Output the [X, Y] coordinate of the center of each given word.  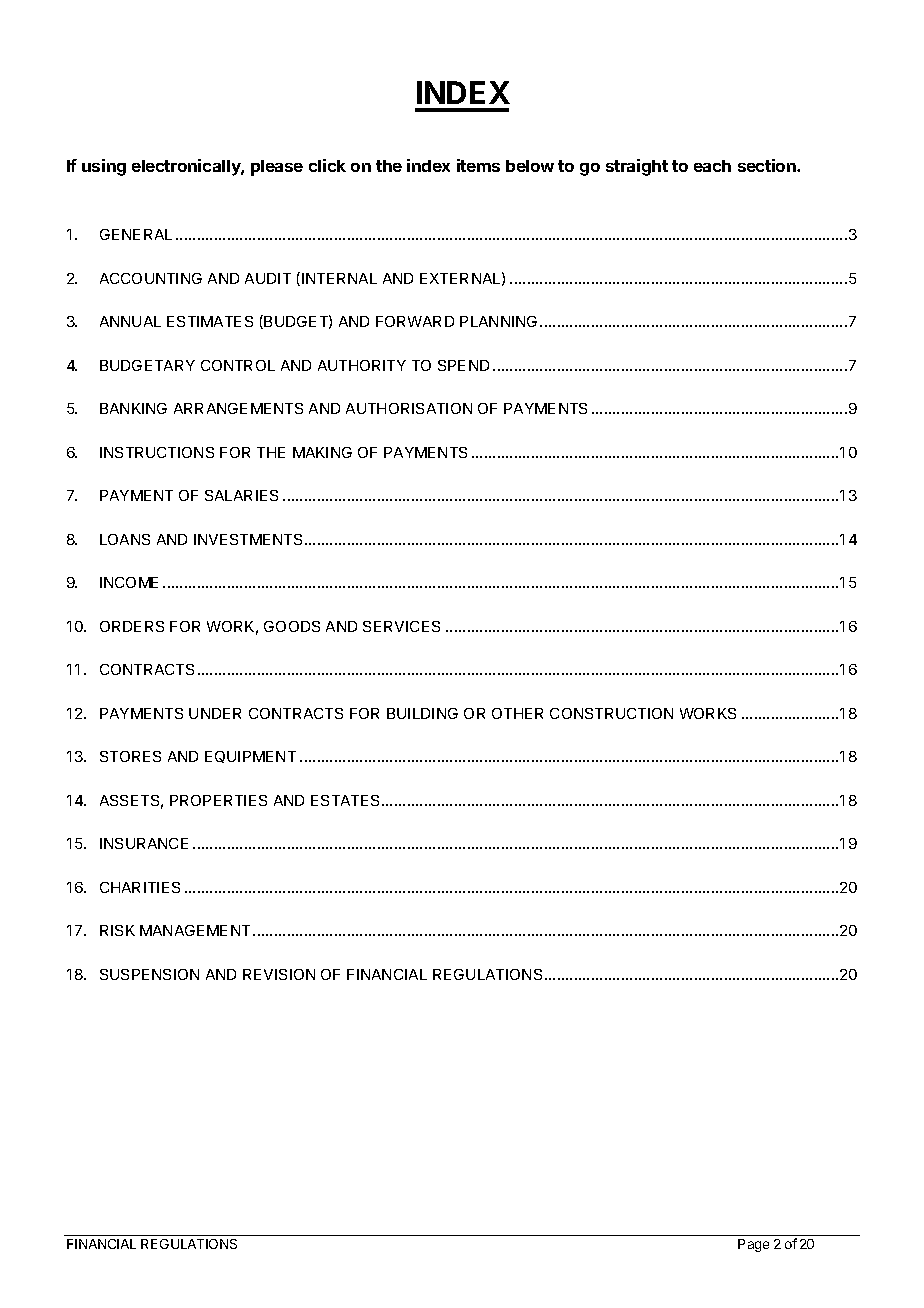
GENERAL [136, 234]
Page [753, 1245]
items [478, 165]
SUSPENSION [149, 974]
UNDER [215, 713]
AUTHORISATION [409, 408]
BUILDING [422, 713]
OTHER [517, 713]
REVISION [279, 974]
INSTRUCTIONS [157, 452]
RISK [117, 930]
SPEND [463, 365]
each [712, 166]
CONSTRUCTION [611, 713]
